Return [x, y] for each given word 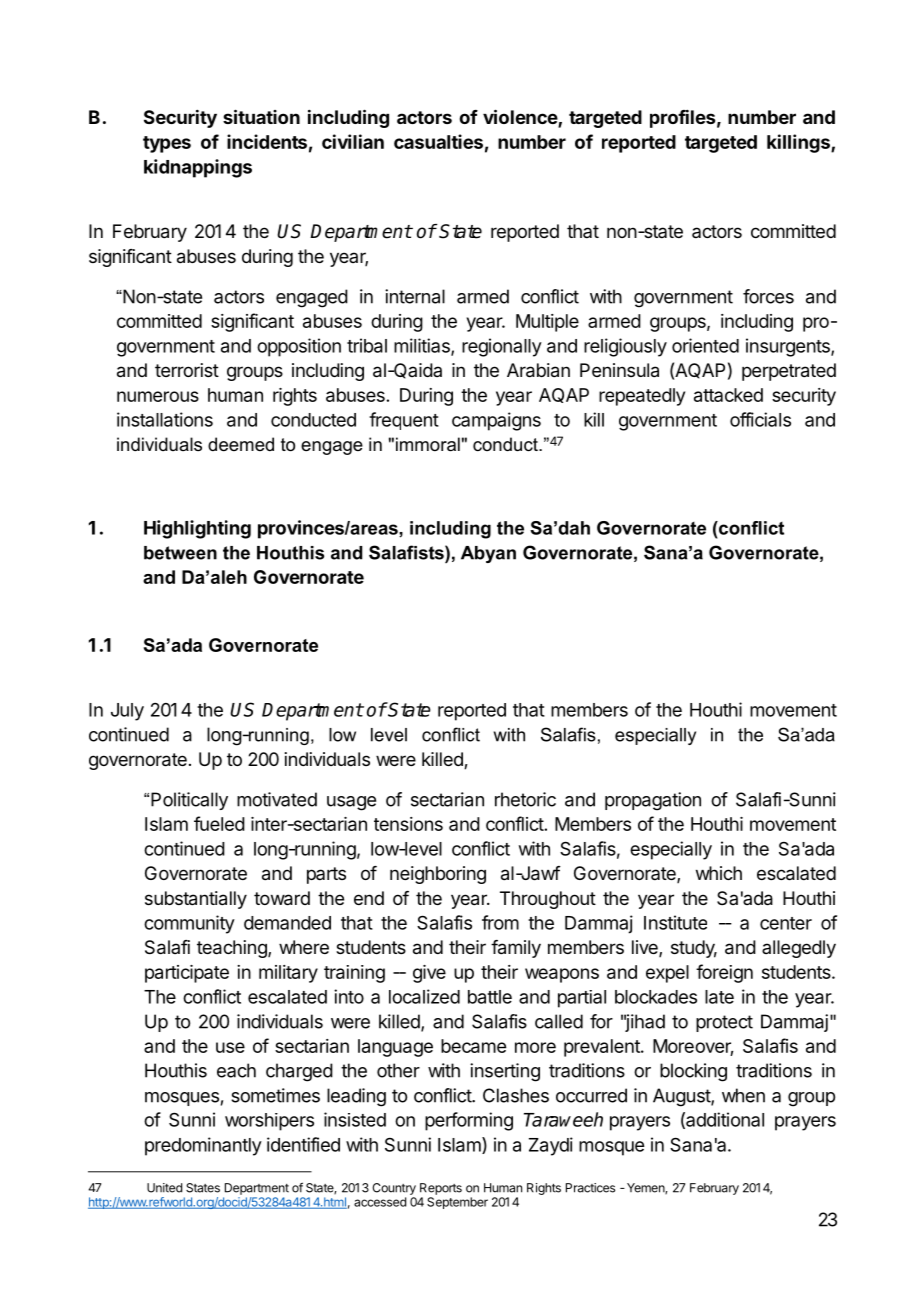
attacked [728, 395]
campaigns [496, 421]
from [500, 922]
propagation [653, 801]
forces [768, 296]
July [127, 712]
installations [165, 419]
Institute [675, 922]
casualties [438, 141]
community [189, 924]
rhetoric [525, 799]
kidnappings [198, 168]
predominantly [203, 1146]
